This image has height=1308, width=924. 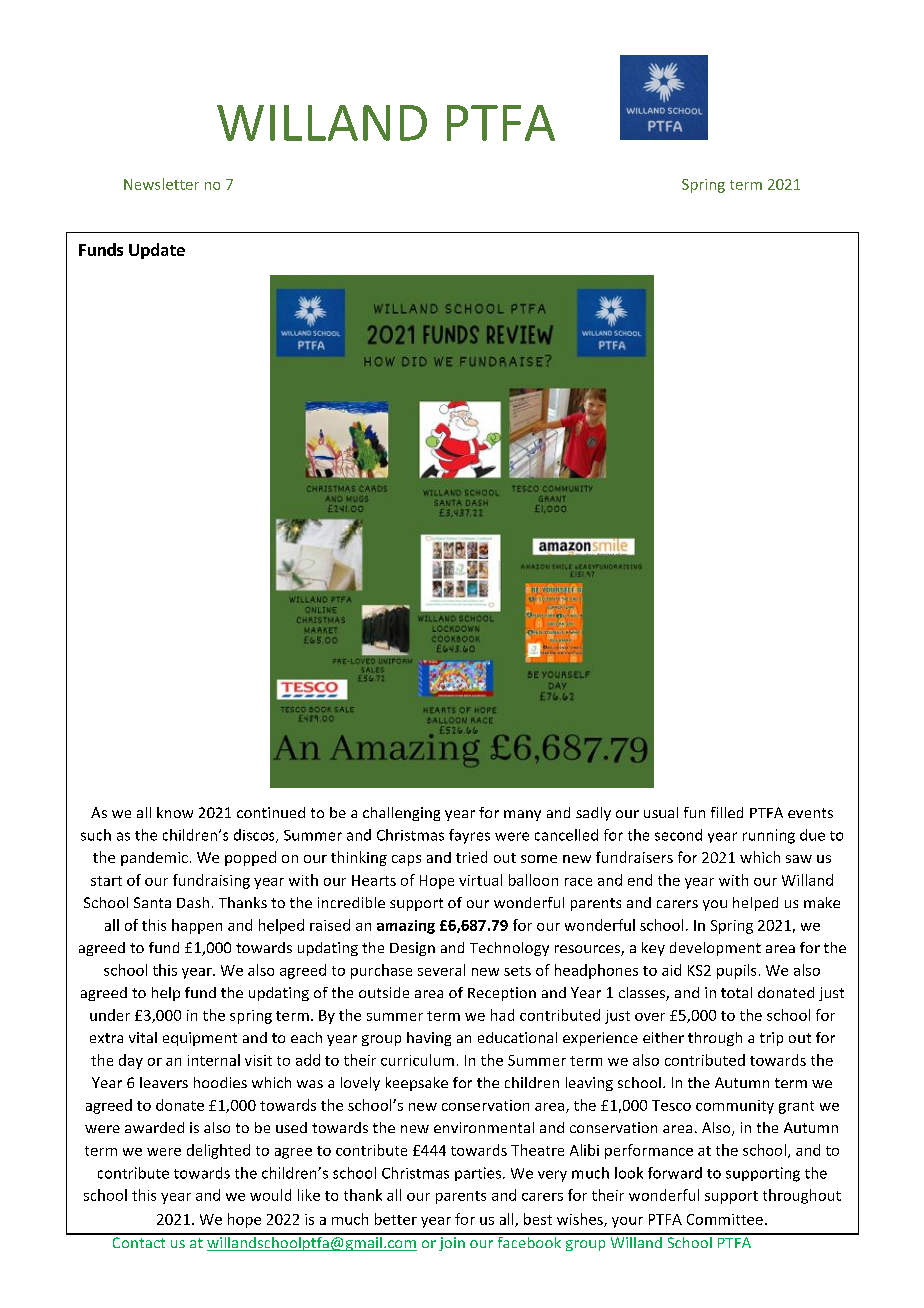 I want to click on usual, so click(x=661, y=812).
